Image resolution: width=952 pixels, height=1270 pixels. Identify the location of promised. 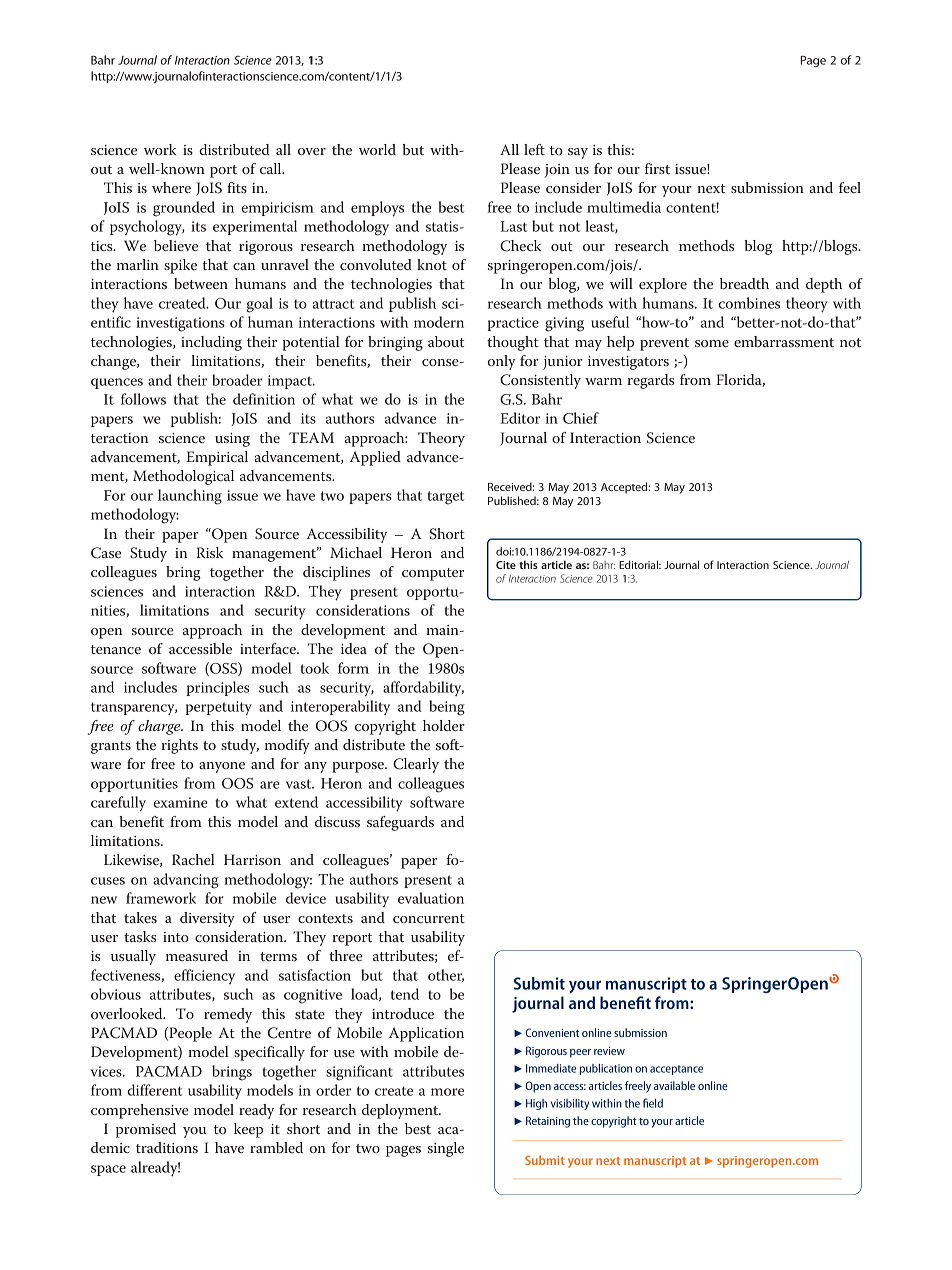
(146, 1130).
